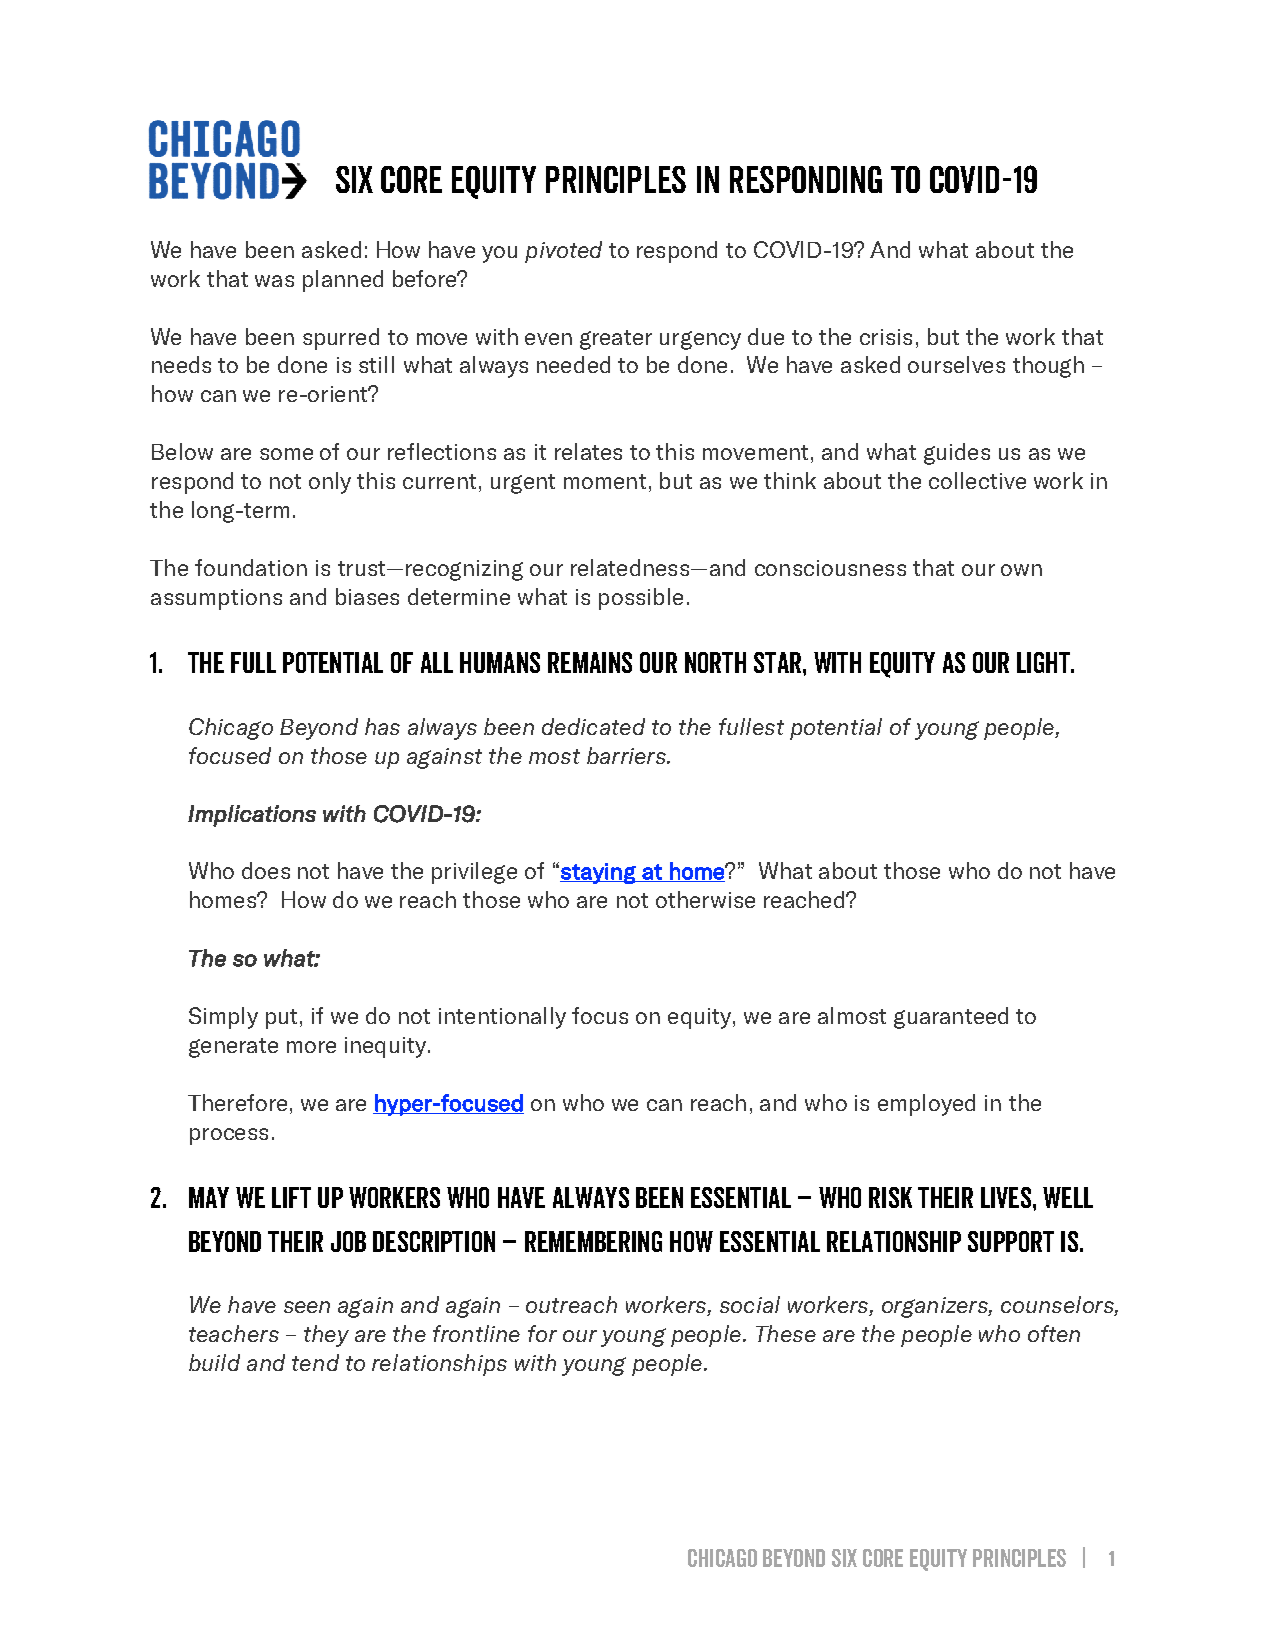 Image resolution: width=1274 pixels, height=1649 pixels. I want to click on more, so click(311, 1047).
